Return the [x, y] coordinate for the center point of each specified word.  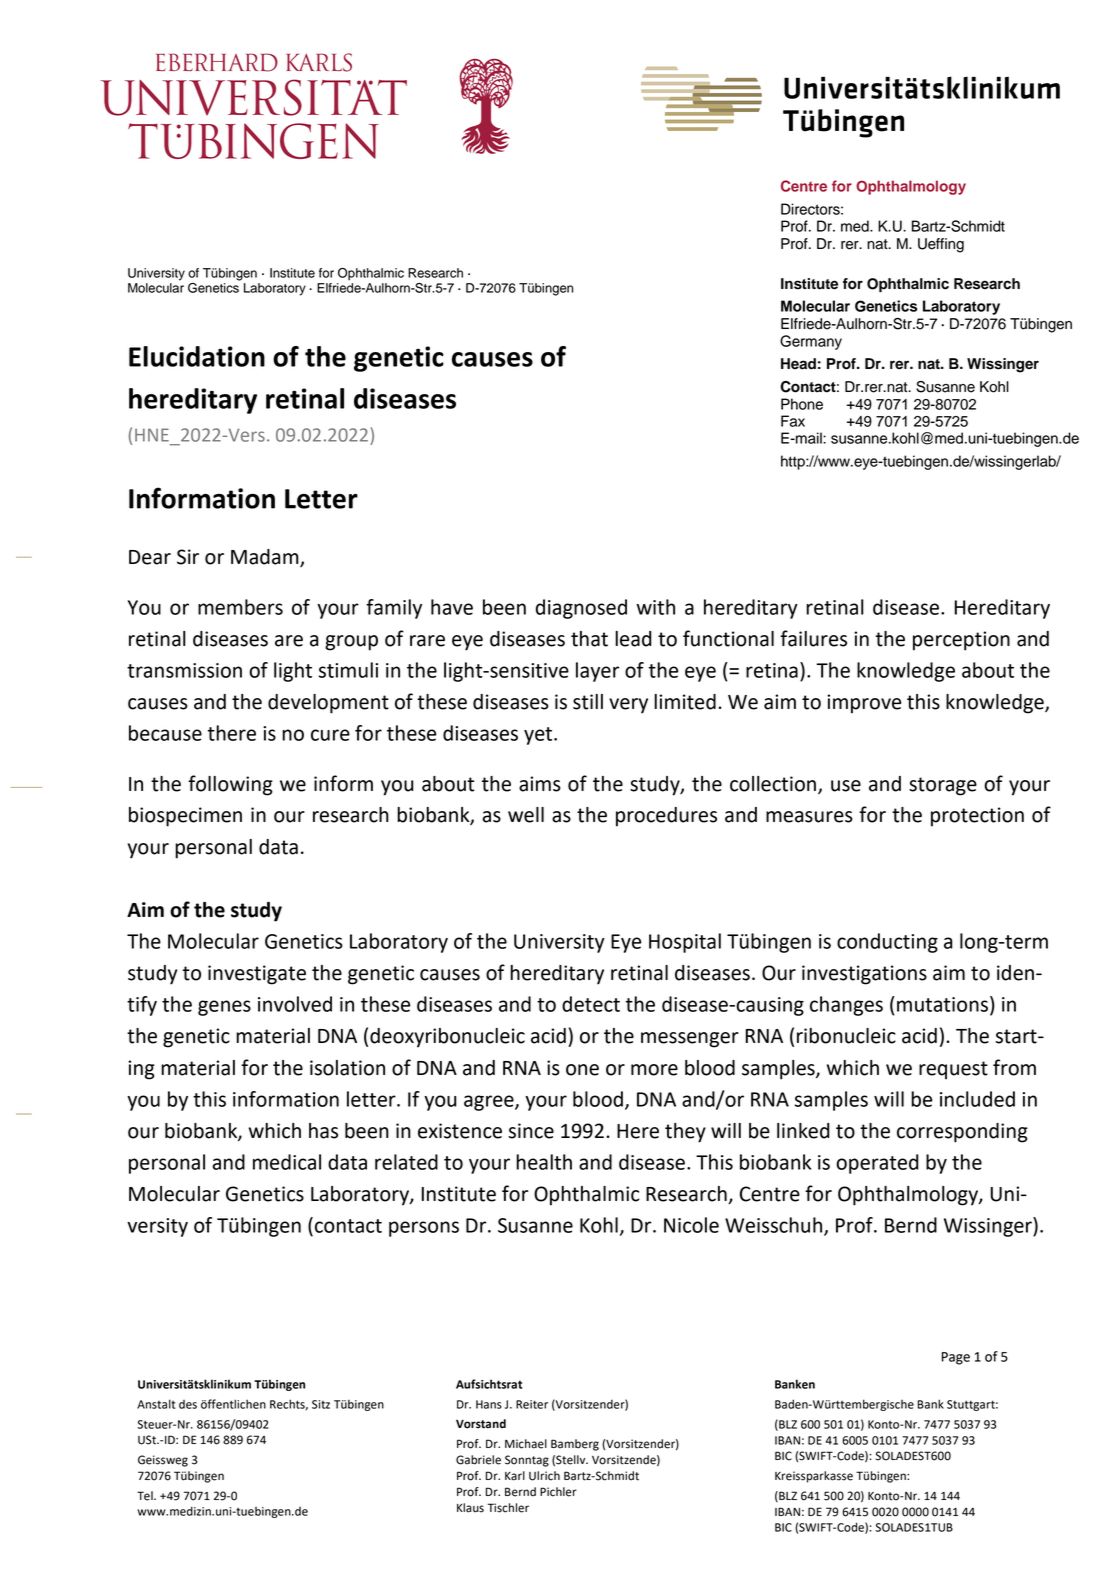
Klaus [470, 1508]
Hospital [685, 943]
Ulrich [544, 1476]
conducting [887, 943]
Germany [811, 342]
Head [798, 364]
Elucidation [197, 356]
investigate [257, 975]
